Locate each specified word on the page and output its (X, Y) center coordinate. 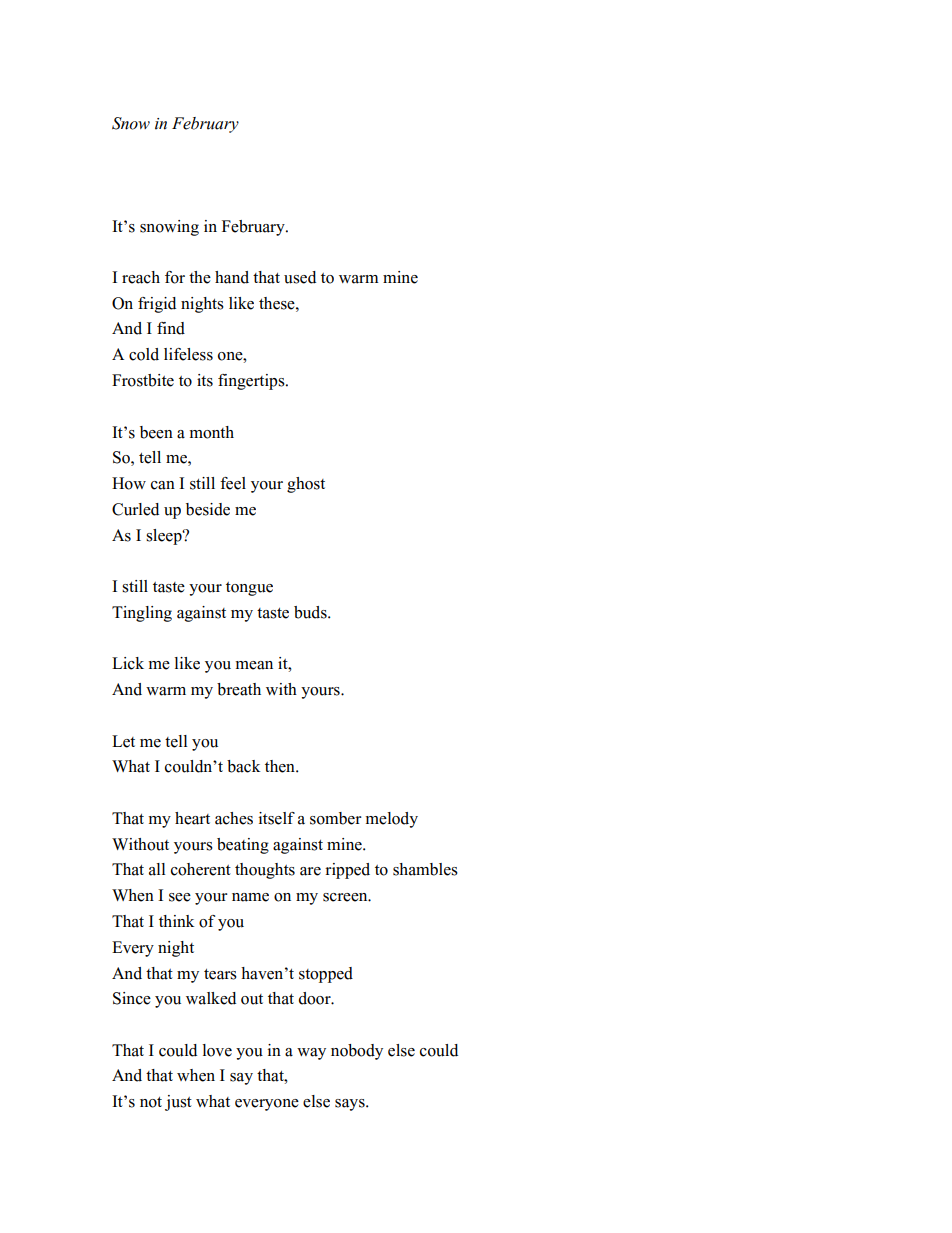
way (311, 1054)
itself (277, 818)
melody (392, 820)
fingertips (252, 382)
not (151, 1102)
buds (311, 612)
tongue (249, 589)
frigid (157, 305)
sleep (165, 537)
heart (192, 818)
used (300, 277)
